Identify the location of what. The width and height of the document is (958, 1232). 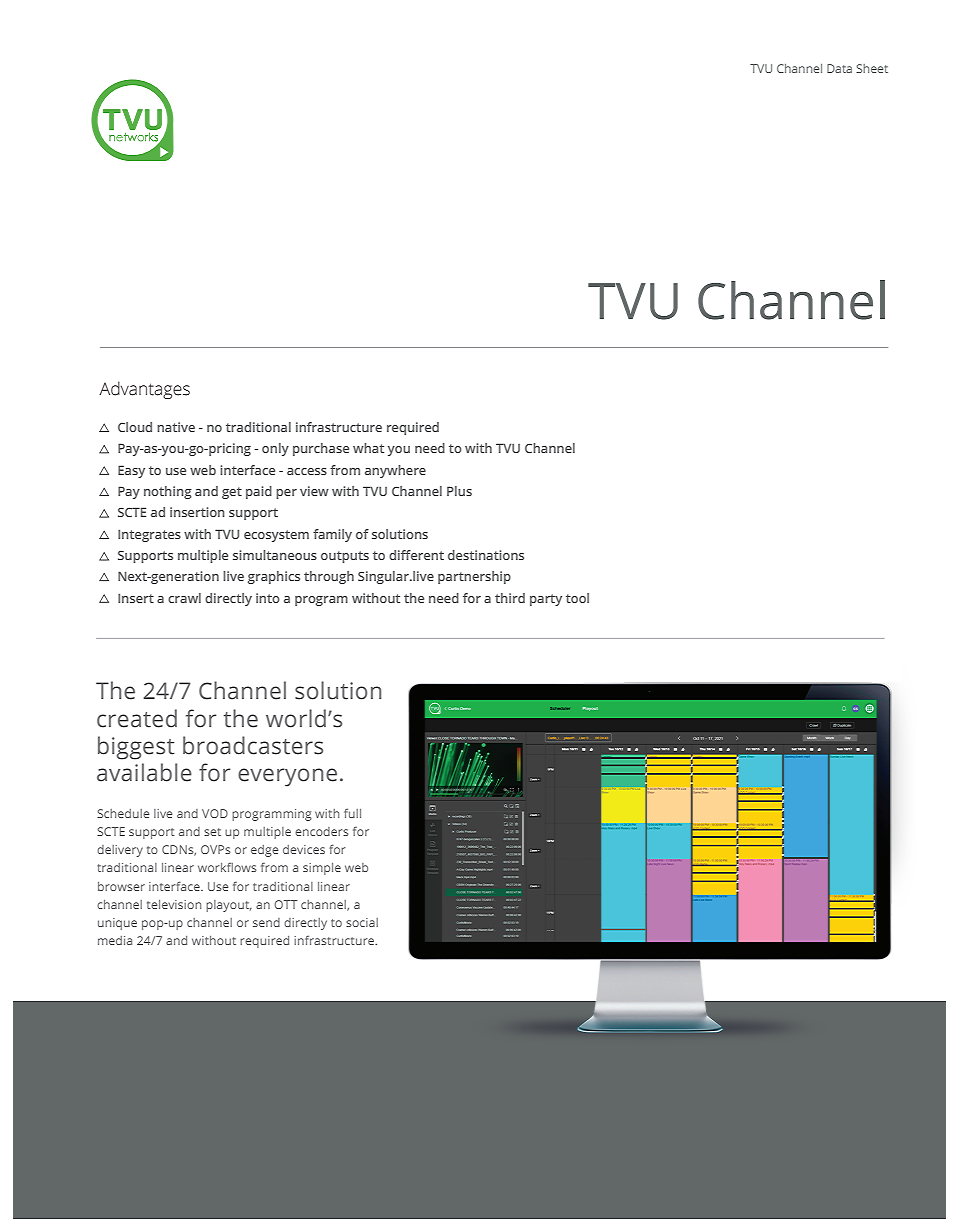
(368, 448).
